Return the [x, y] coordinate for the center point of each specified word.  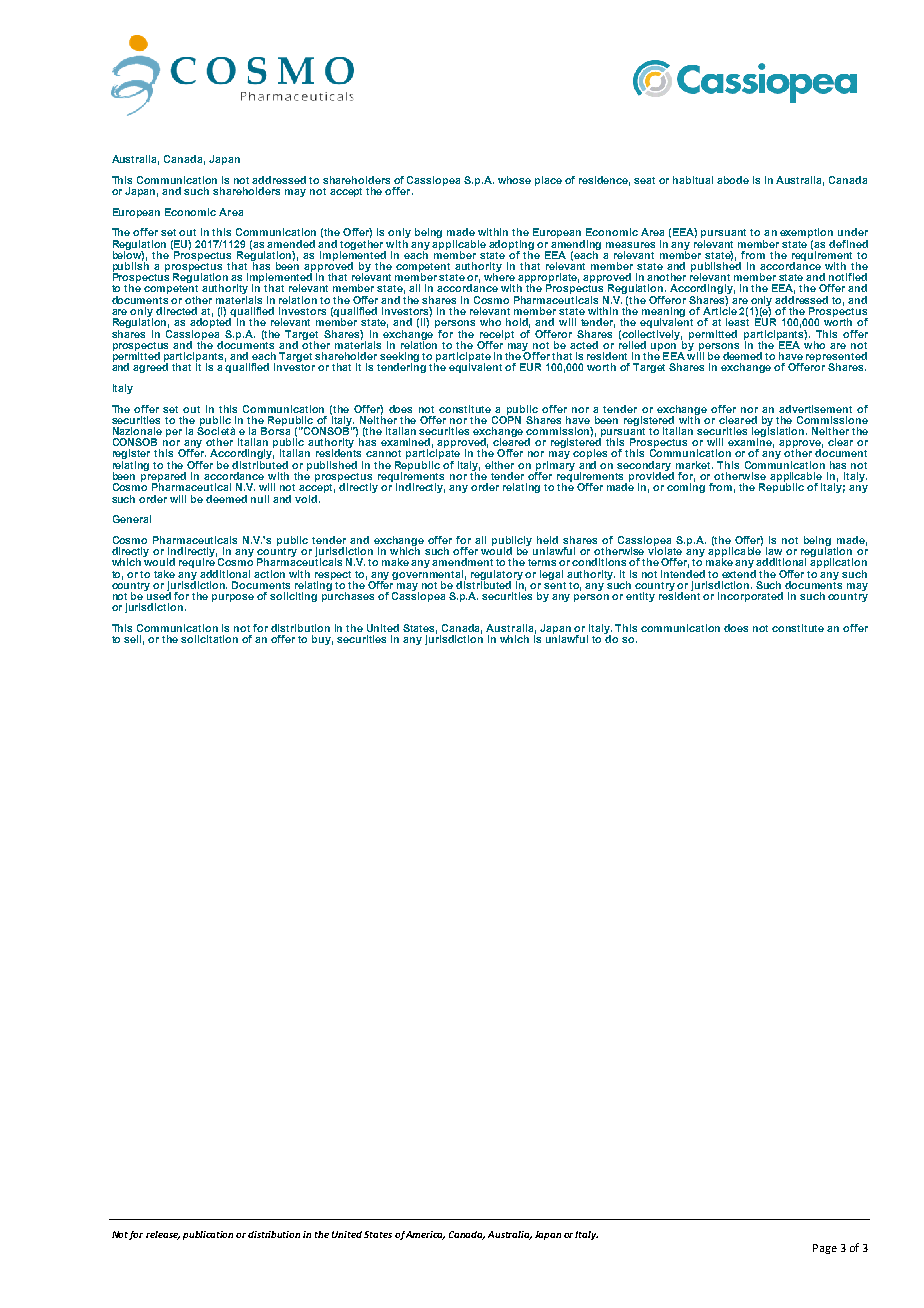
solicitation [209, 639]
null [260, 499]
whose [514, 180]
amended [291, 244]
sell [134, 640]
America [425, 1235]
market [694, 465]
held [547, 540]
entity [640, 597]
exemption [807, 234]
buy [322, 640]
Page [825, 1249]
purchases [348, 596]
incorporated [750, 597]
